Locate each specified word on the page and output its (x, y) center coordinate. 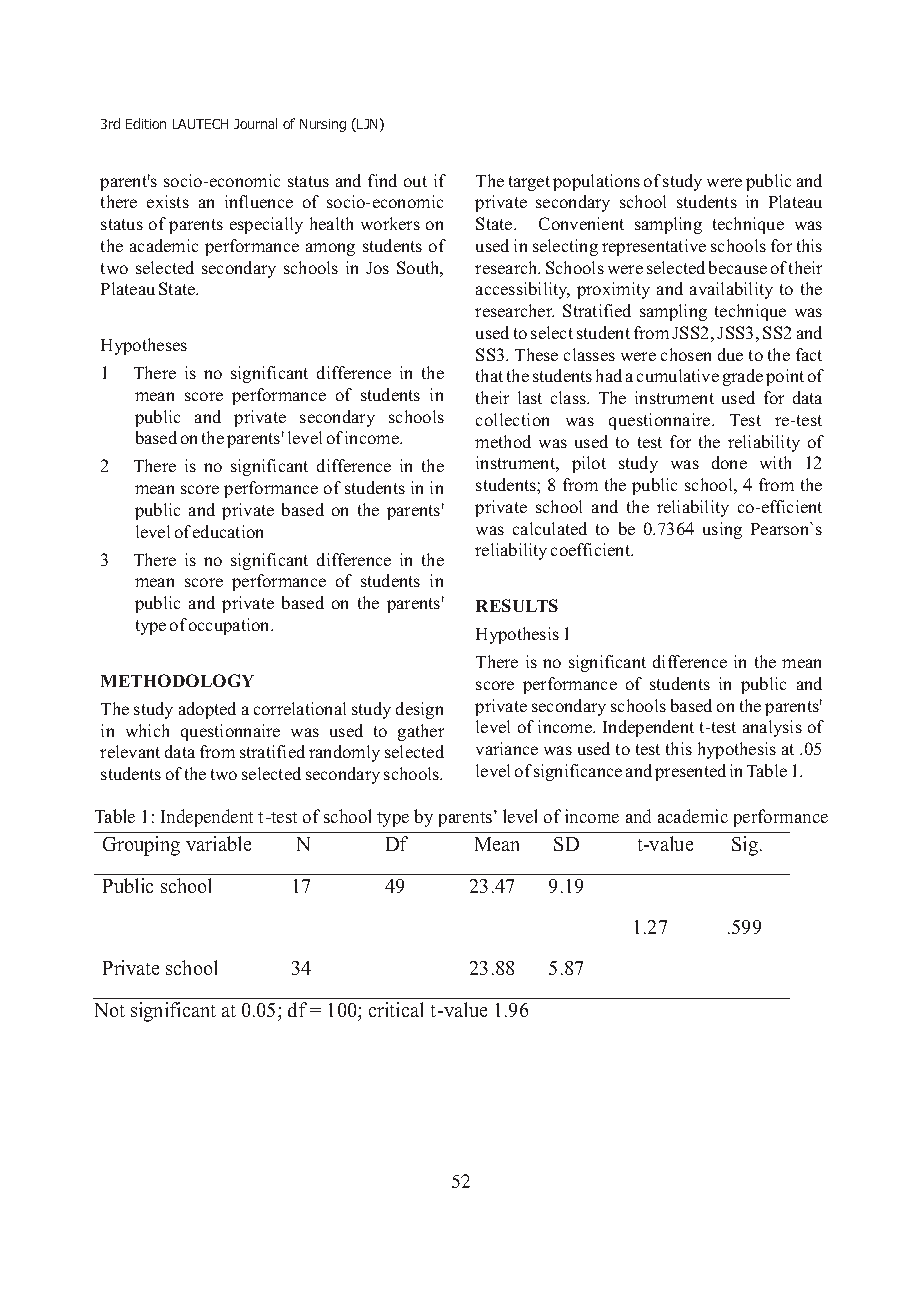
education (228, 531)
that (489, 375)
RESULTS (517, 605)
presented (690, 772)
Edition (146, 123)
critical (396, 1009)
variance (507, 748)
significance (578, 772)
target (529, 183)
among (330, 249)
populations (596, 182)
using (722, 530)
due (730, 354)
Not (110, 1010)
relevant (130, 751)
